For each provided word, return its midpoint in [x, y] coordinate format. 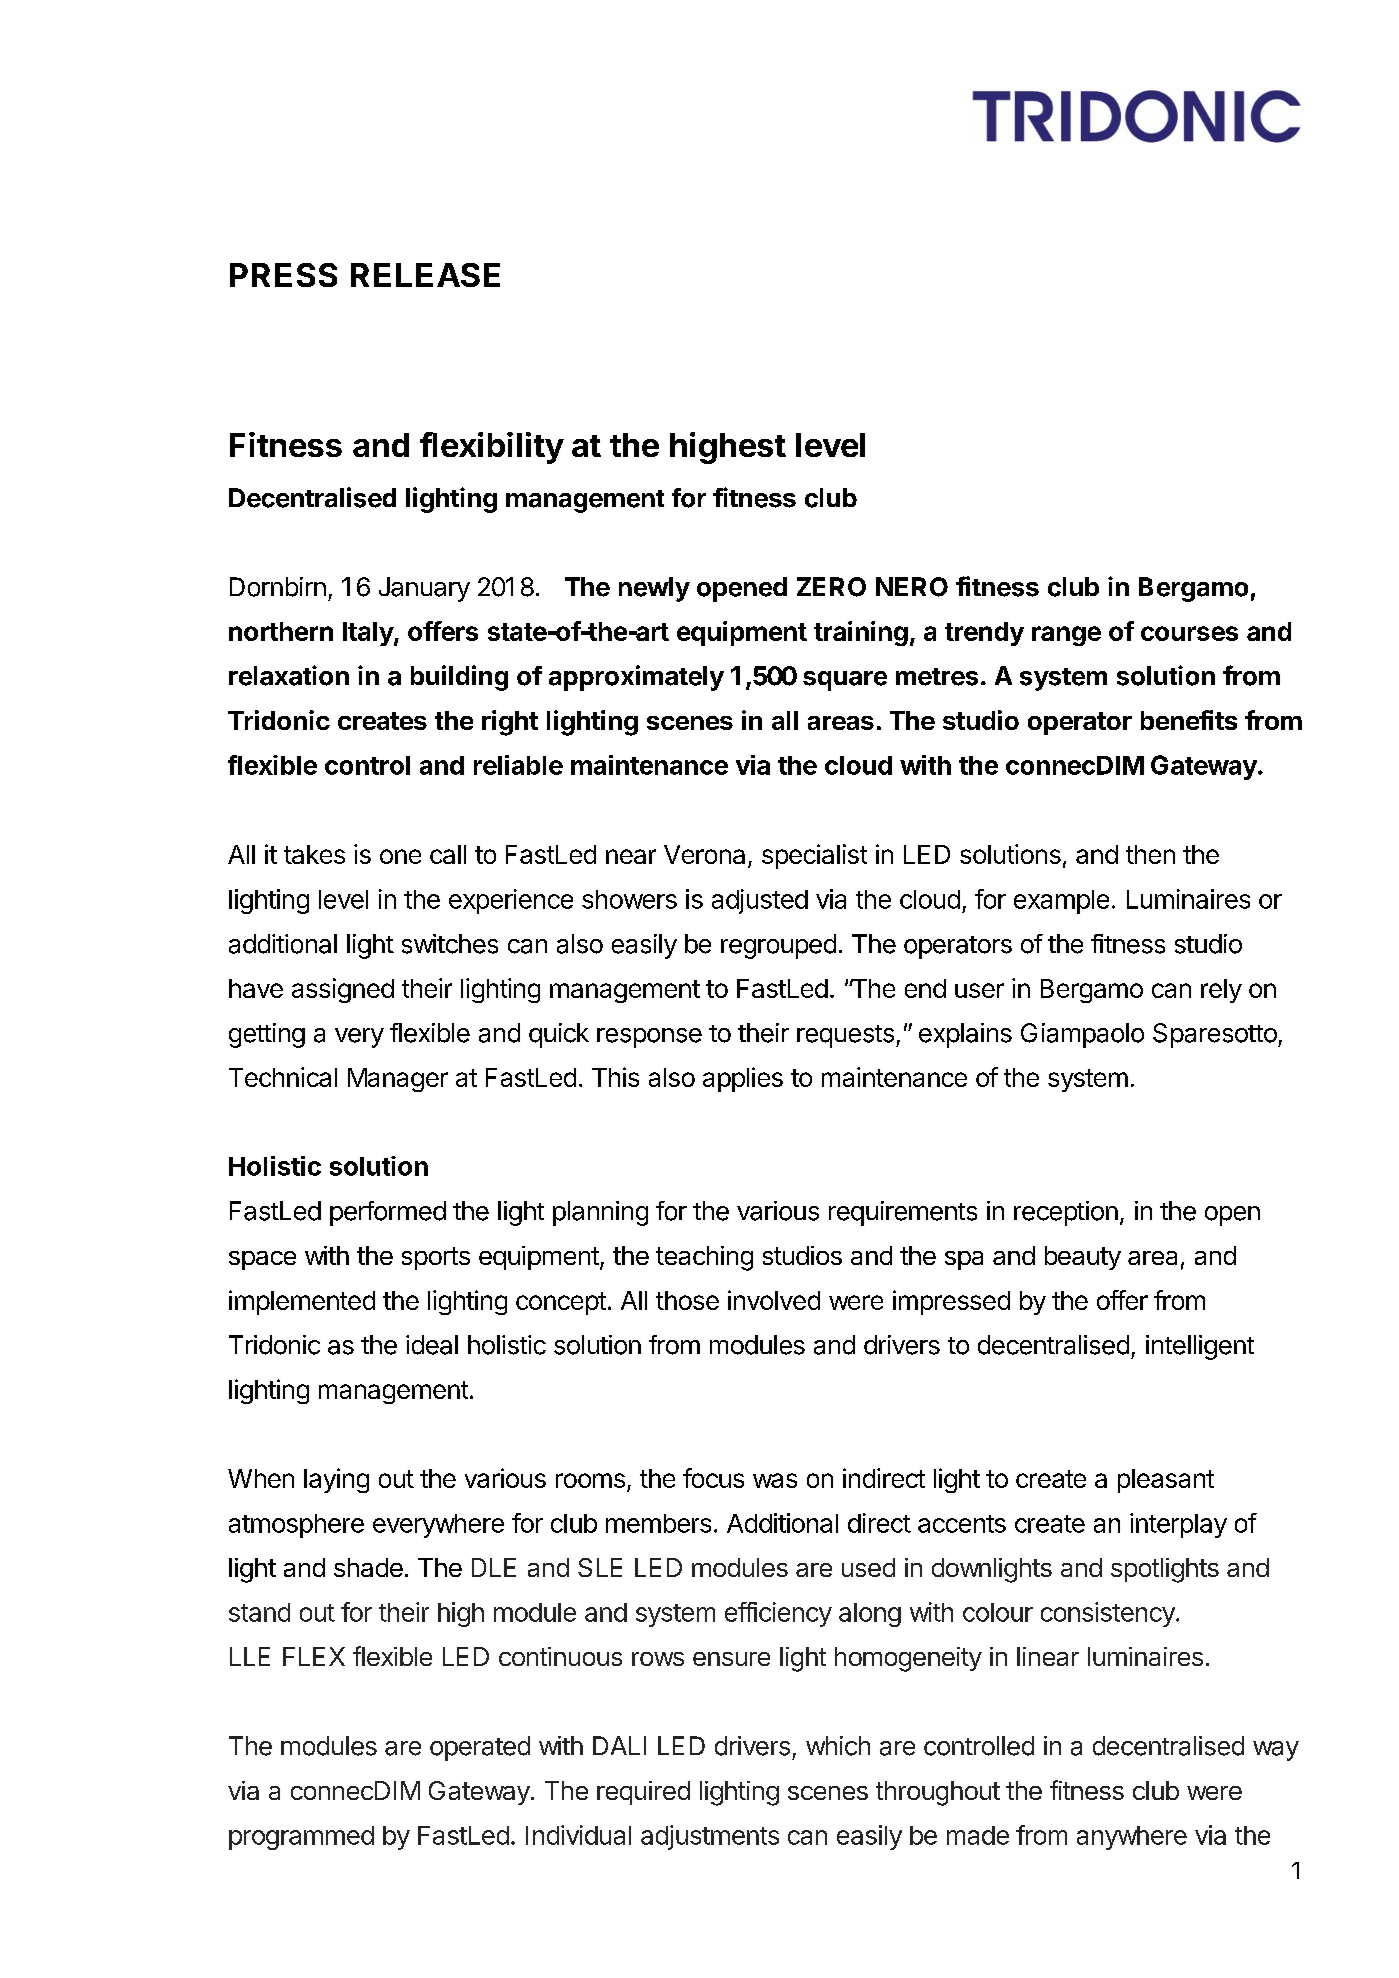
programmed [301, 1838]
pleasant [1166, 1481]
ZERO [831, 587]
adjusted [760, 901]
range [1066, 636]
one [400, 856]
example [1061, 902]
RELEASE [425, 275]
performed [388, 1213]
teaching [704, 1258]
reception [1066, 1213]
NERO [912, 587]
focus [713, 1478]
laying [336, 1480]
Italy [369, 634]
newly [654, 589]
